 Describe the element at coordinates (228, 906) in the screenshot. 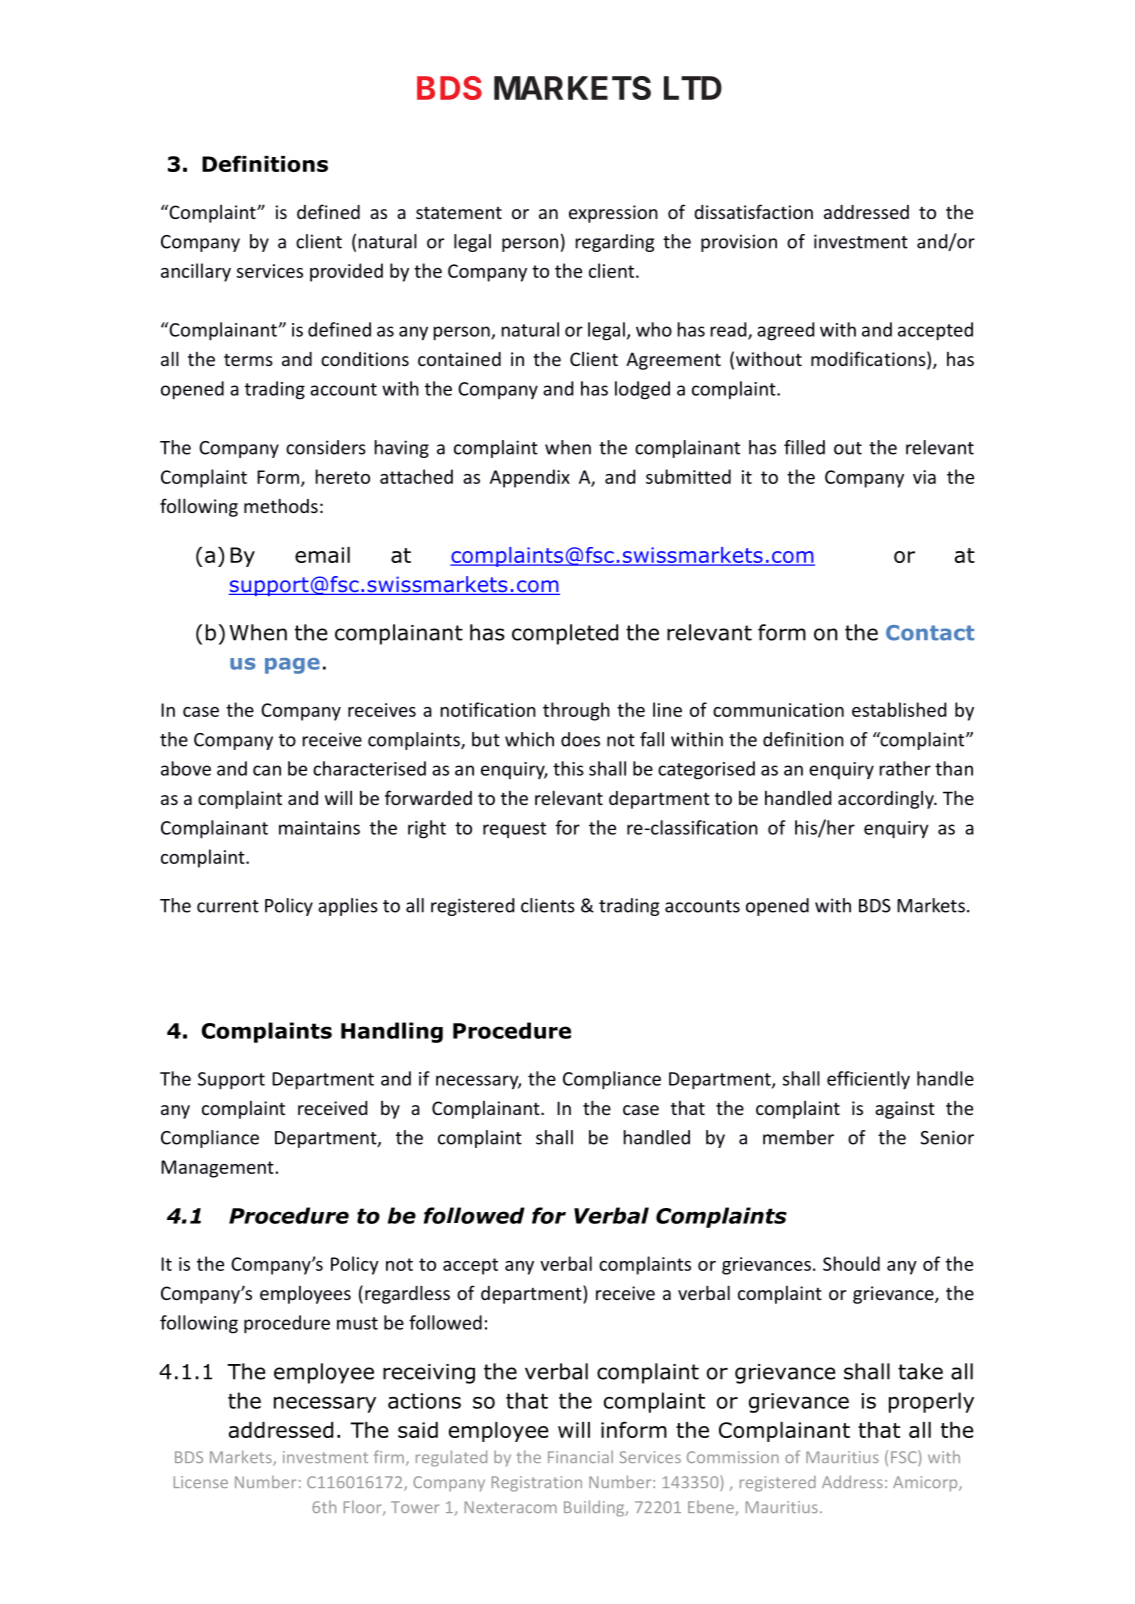

I see `current` at that location.
